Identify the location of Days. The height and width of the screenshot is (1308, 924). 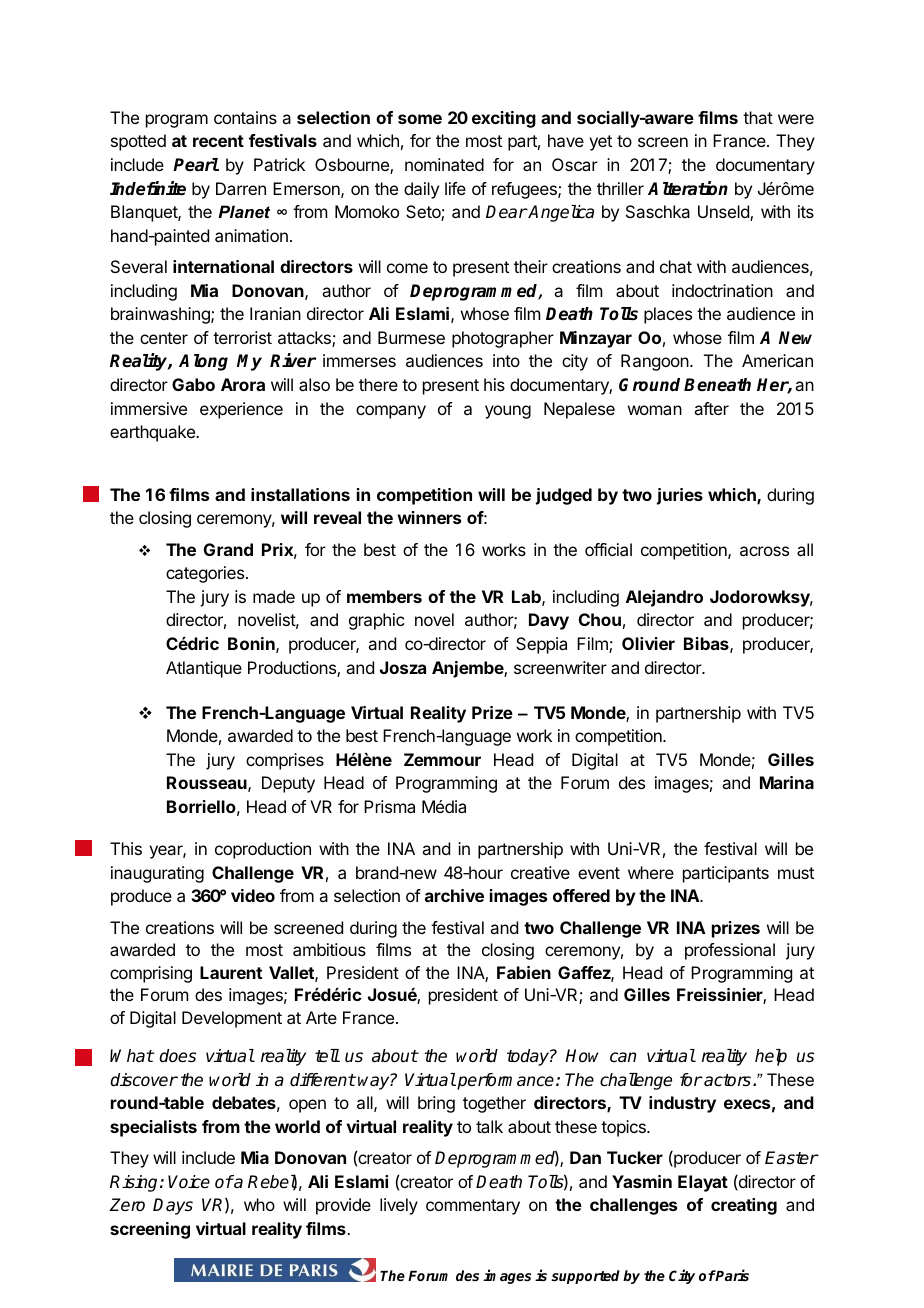
(173, 1206).
